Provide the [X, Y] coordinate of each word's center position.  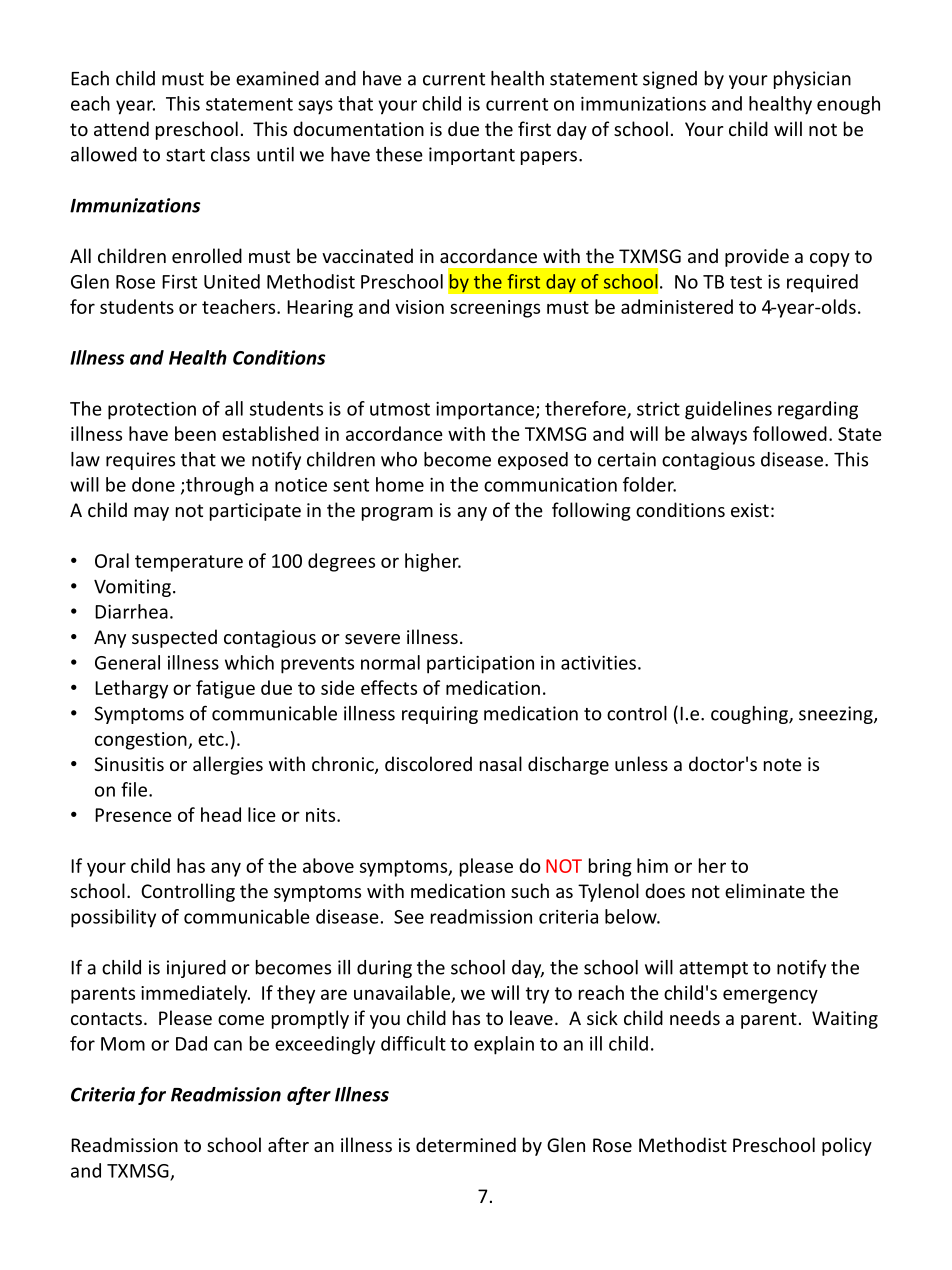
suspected [174, 638]
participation [480, 665]
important [472, 156]
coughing [750, 715]
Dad [191, 1043]
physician [812, 80]
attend [121, 128]
